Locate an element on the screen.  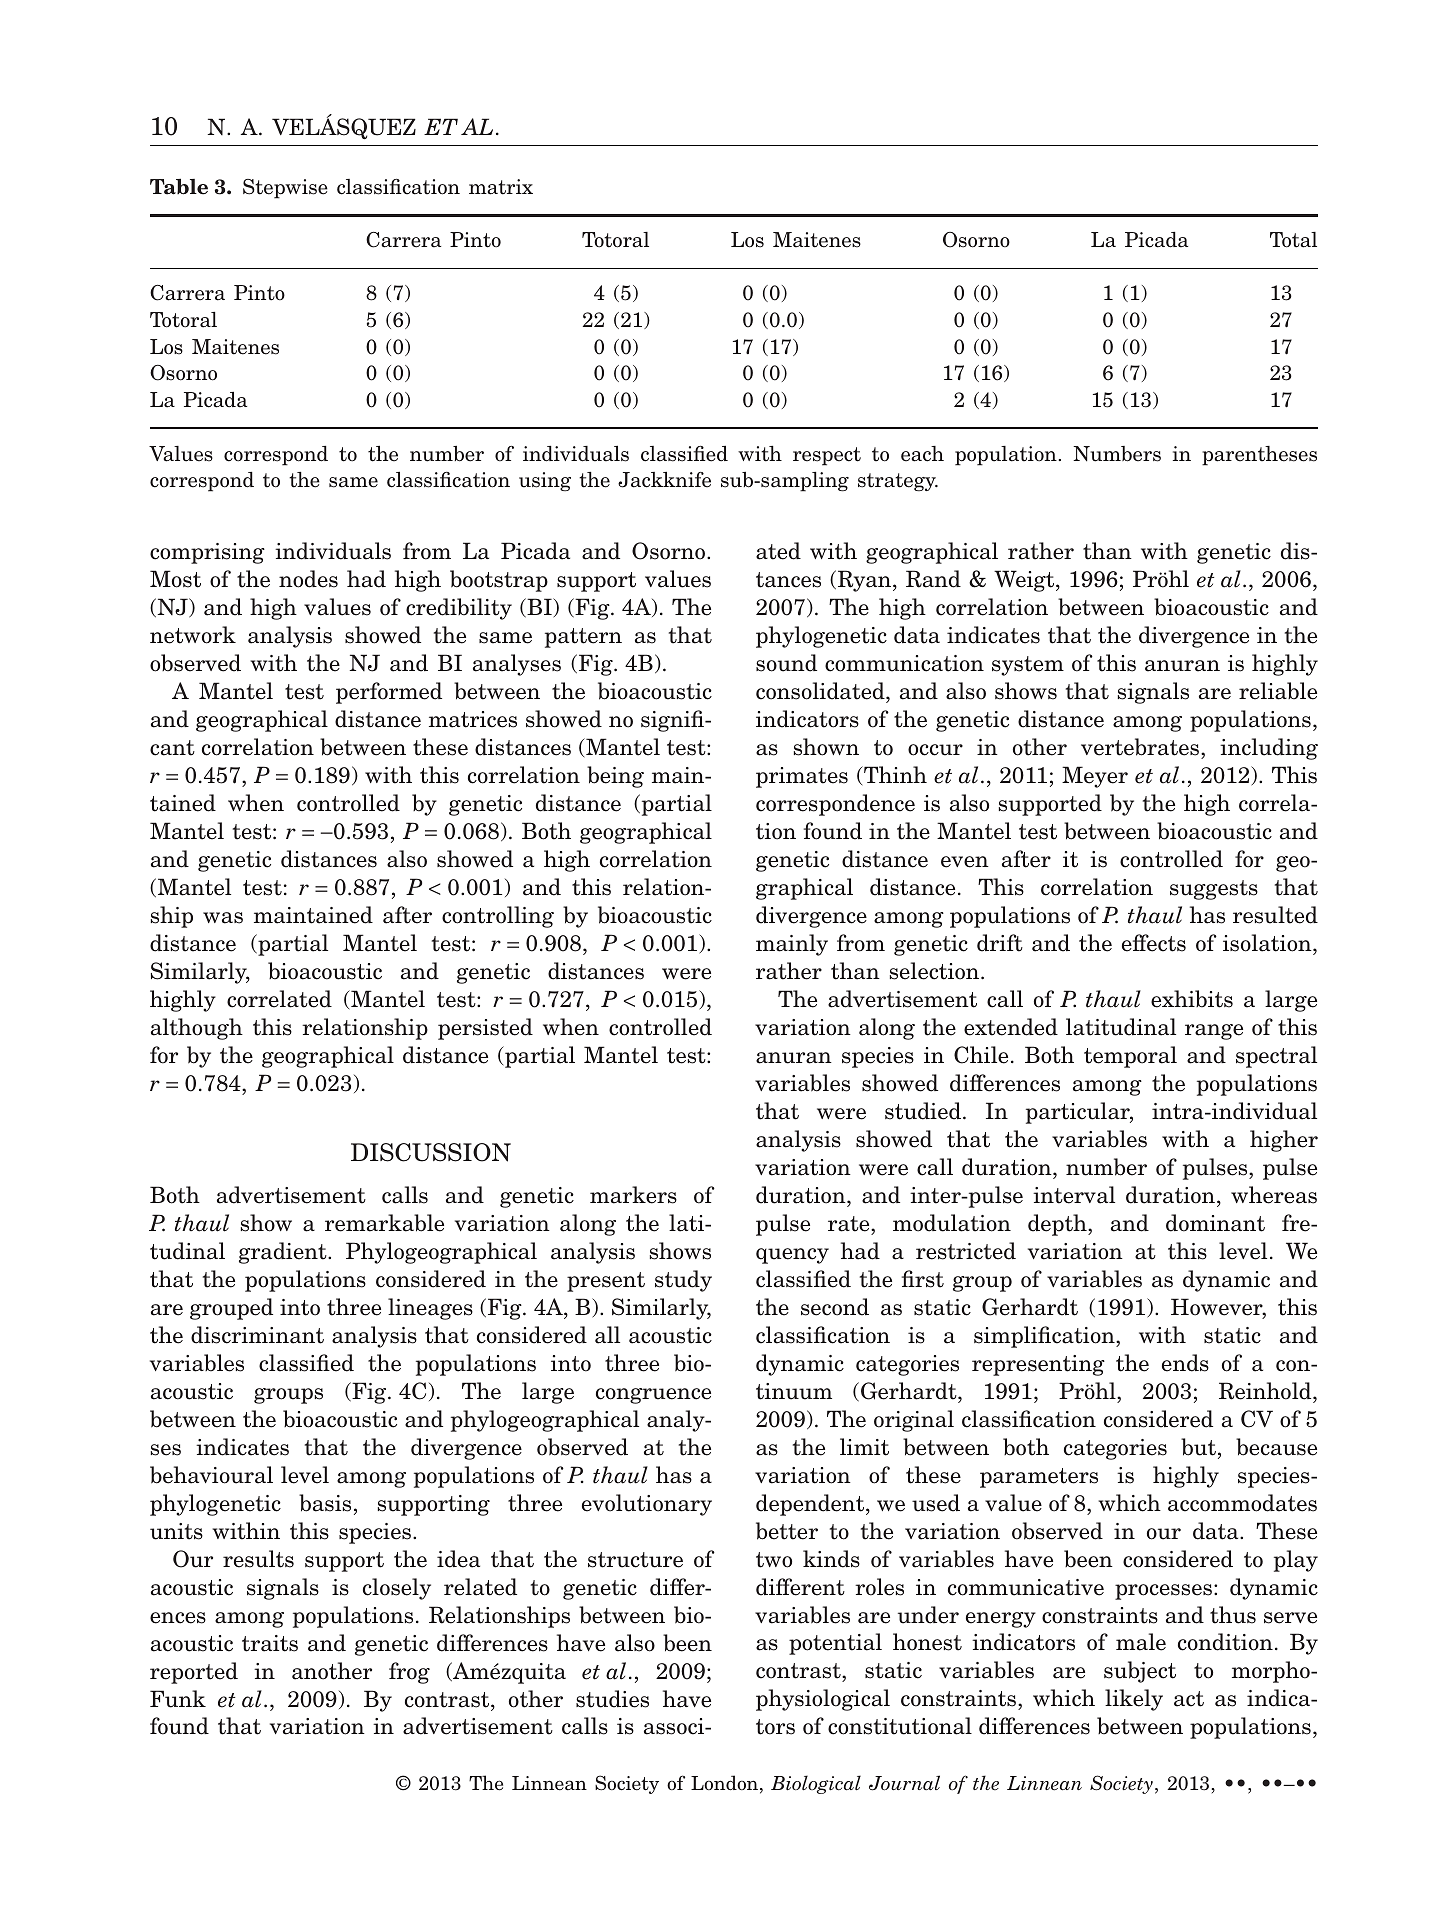
sound is located at coordinates (786, 663).
